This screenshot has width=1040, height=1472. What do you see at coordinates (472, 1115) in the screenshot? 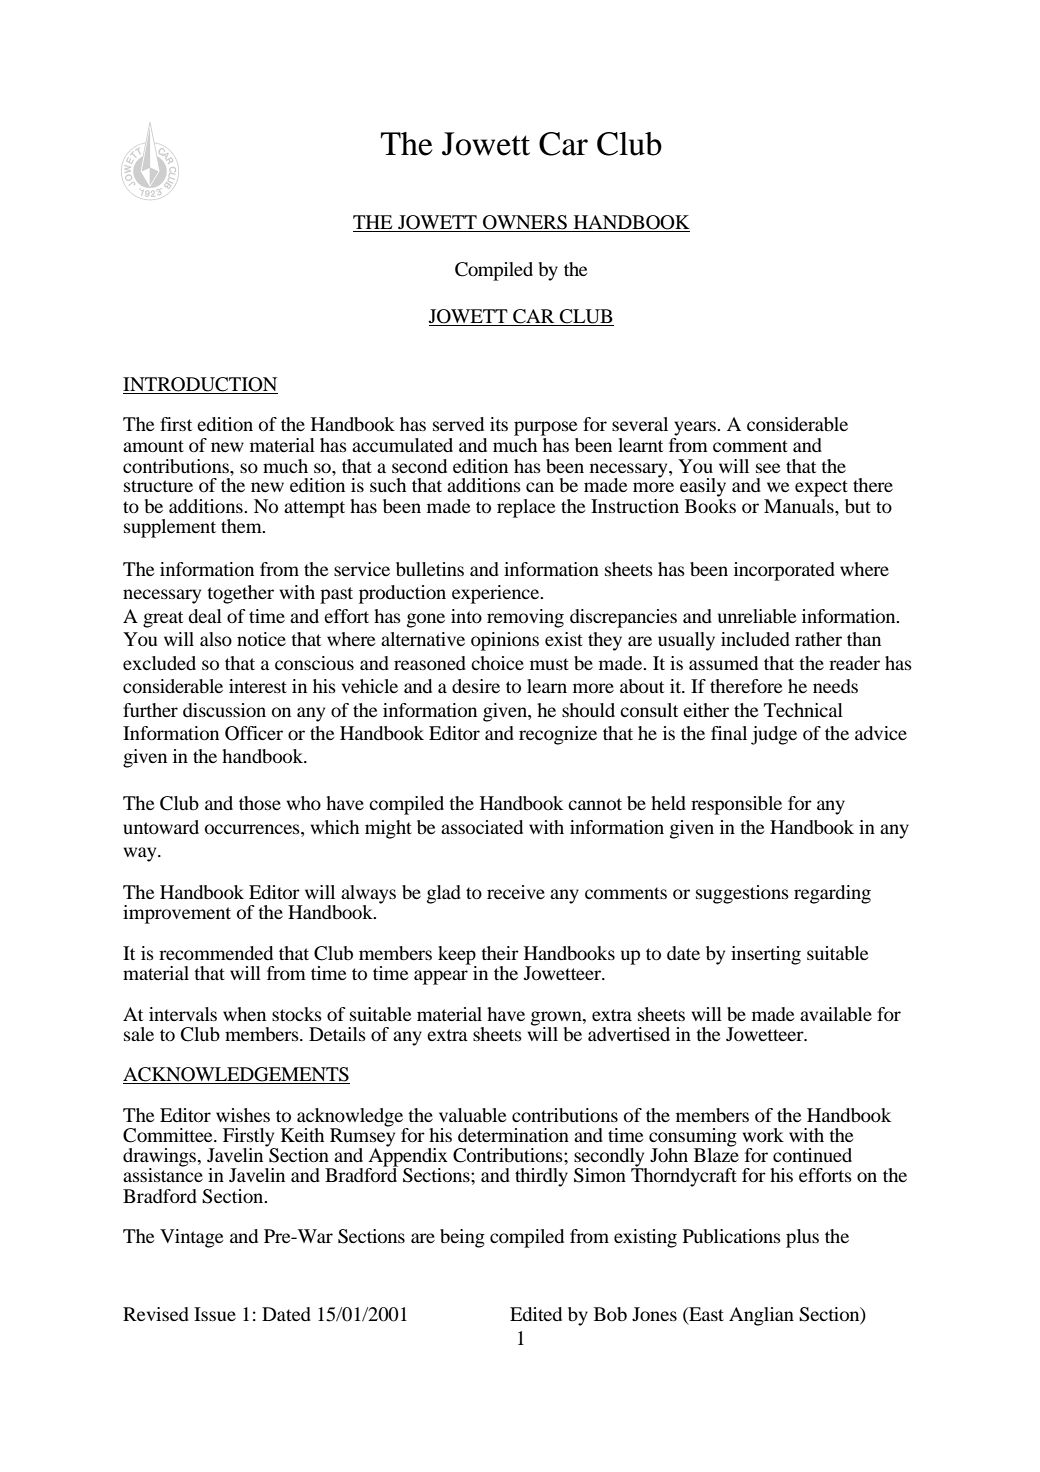
I see `valuable` at bounding box center [472, 1115].
